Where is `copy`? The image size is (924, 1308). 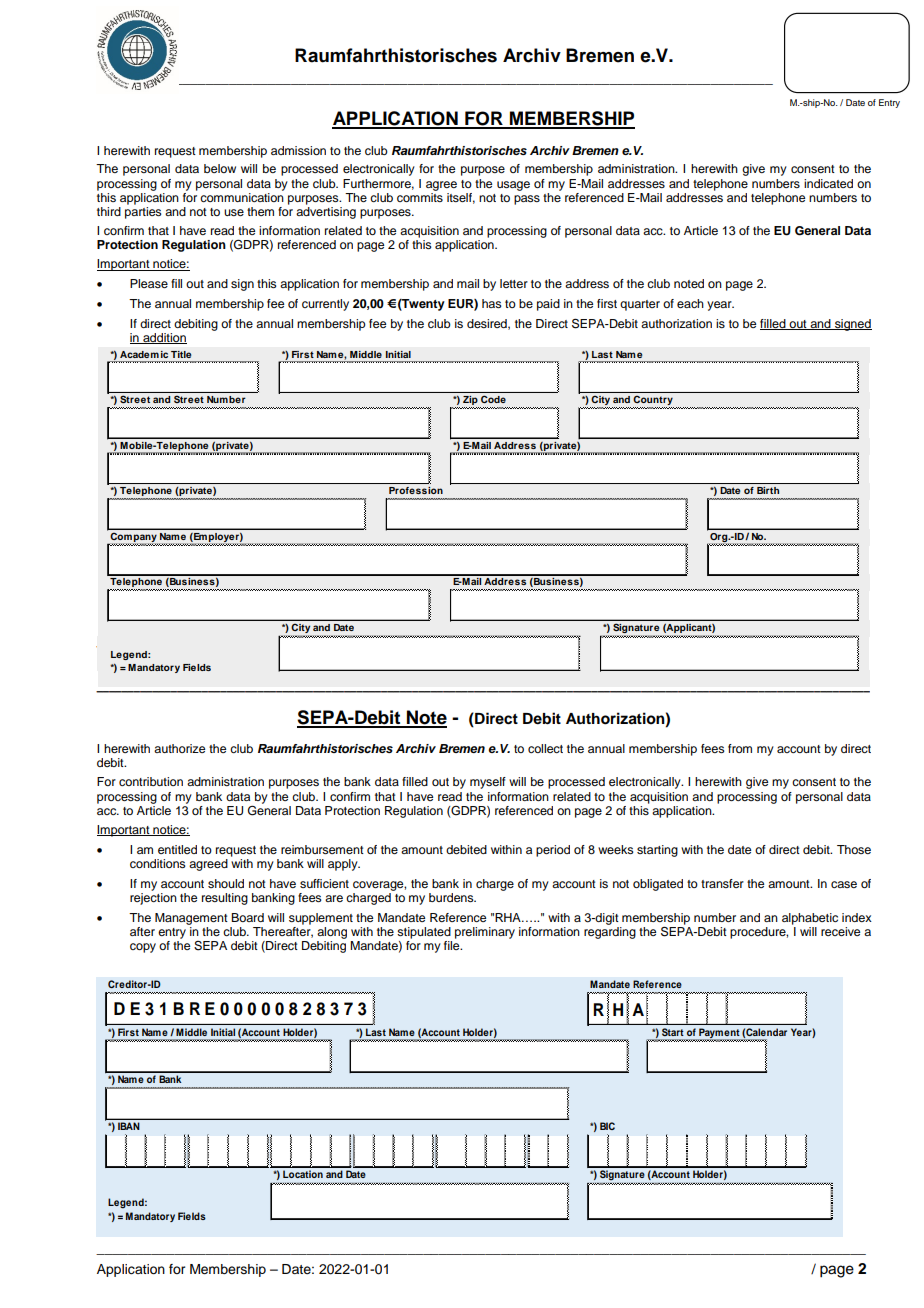 copy is located at coordinates (143, 948).
